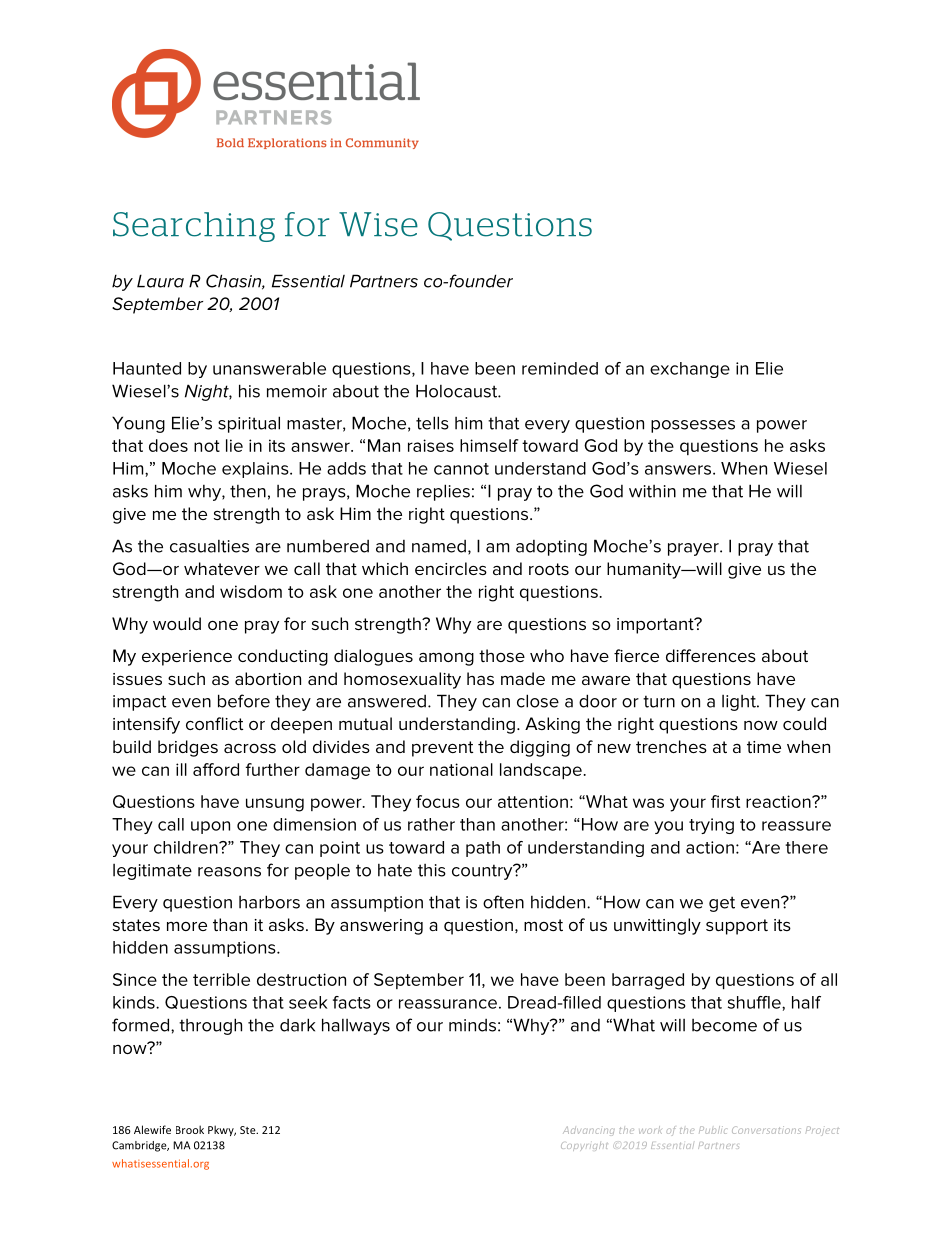  What do you see at coordinates (693, 426) in the document?
I see `possesses` at bounding box center [693, 426].
